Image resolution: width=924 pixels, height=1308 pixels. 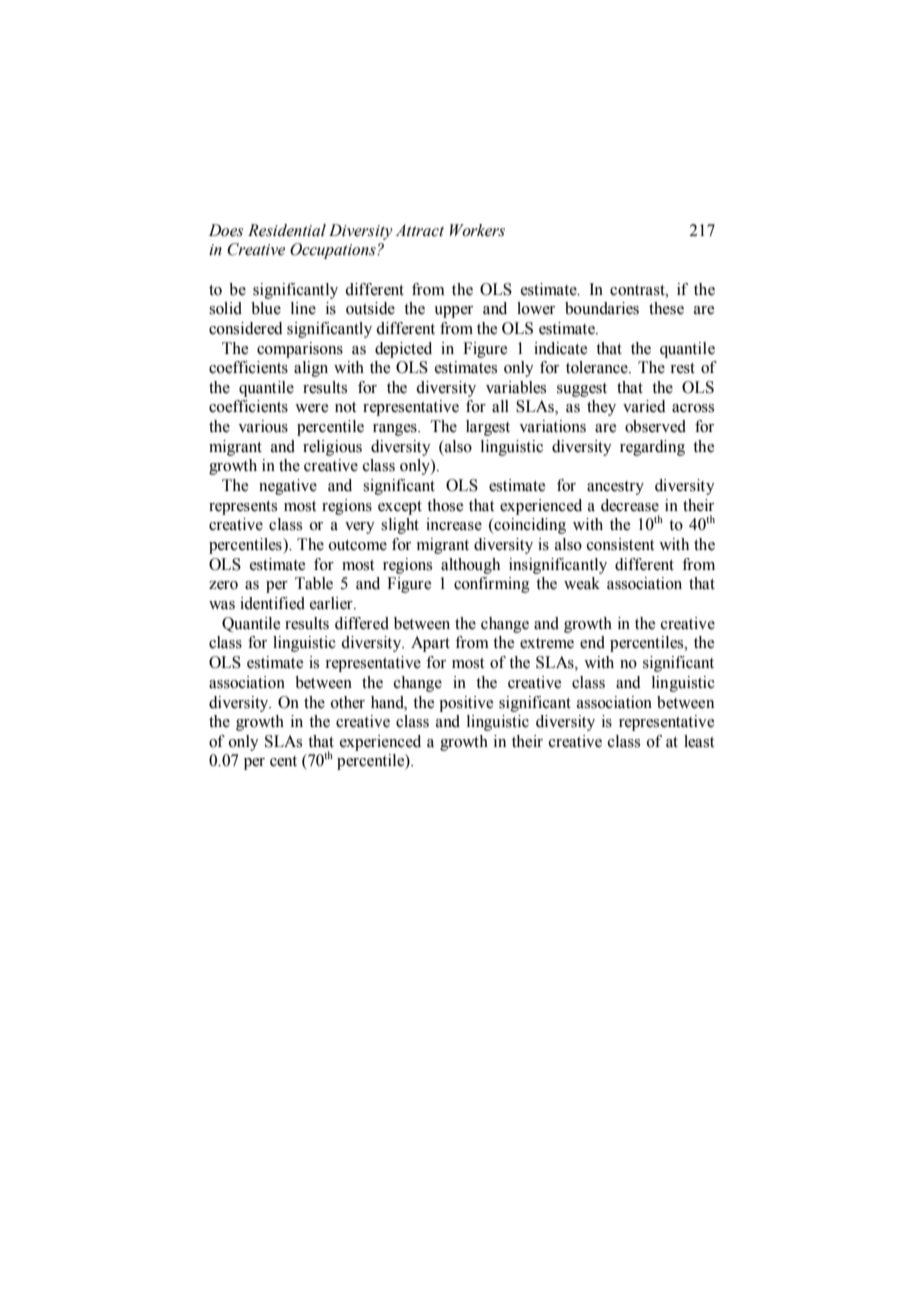 What do you see at coordinates (699, 741) in the document?
I see `least` at bounding box center [699, 741].
